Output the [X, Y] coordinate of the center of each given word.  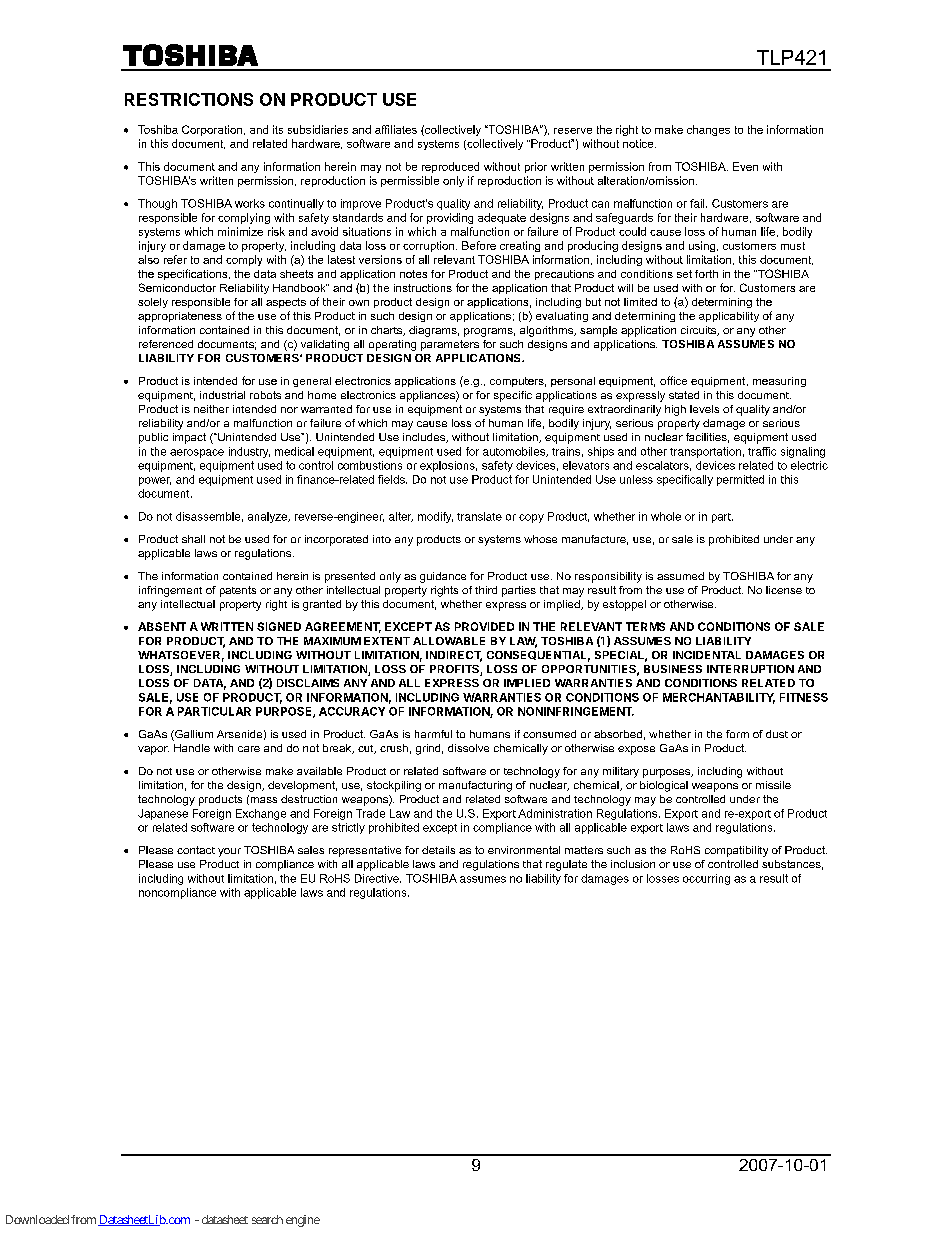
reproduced [450, 167]
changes [708, 130]
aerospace [197, 453]
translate [479, 516]
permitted [740, 480]
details [438, 850]
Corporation [213, 130]
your [229, 852]
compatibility [736, 851]
